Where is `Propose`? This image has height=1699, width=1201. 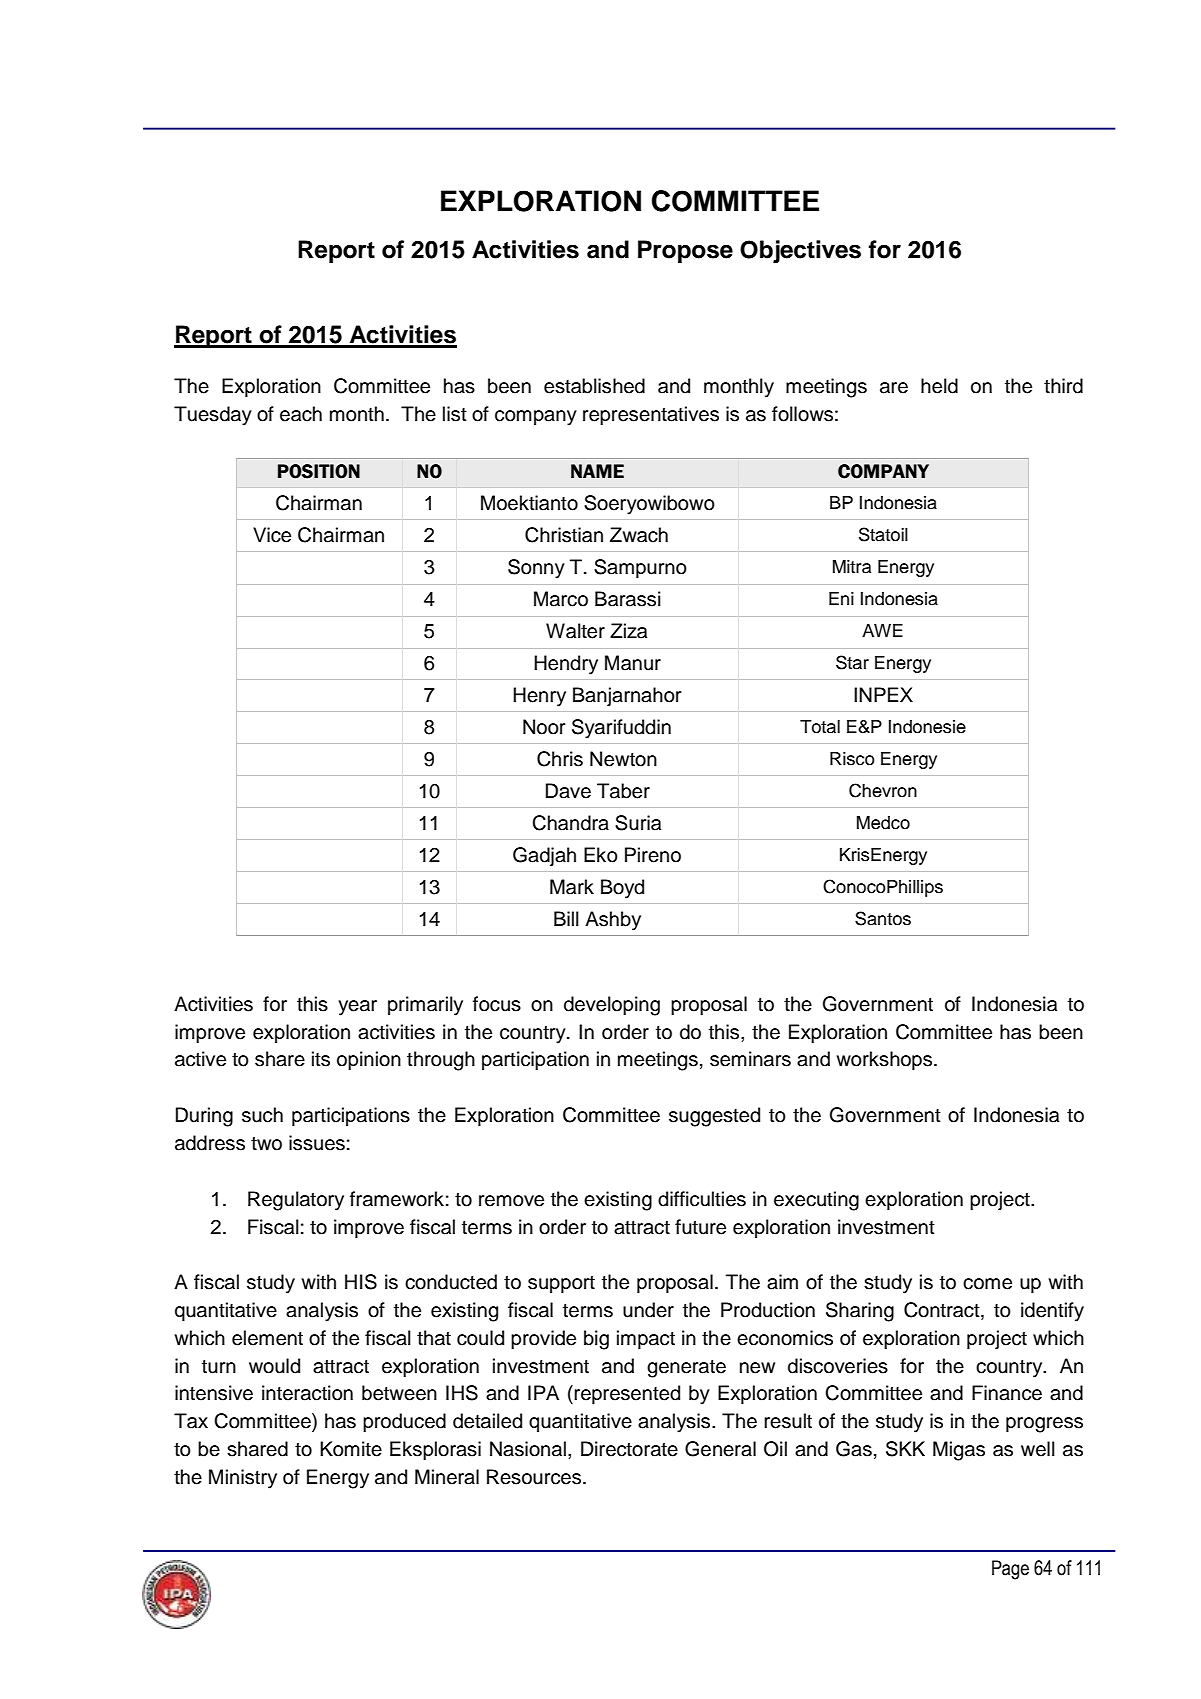
Propose is located at coordinates (685, 251).
